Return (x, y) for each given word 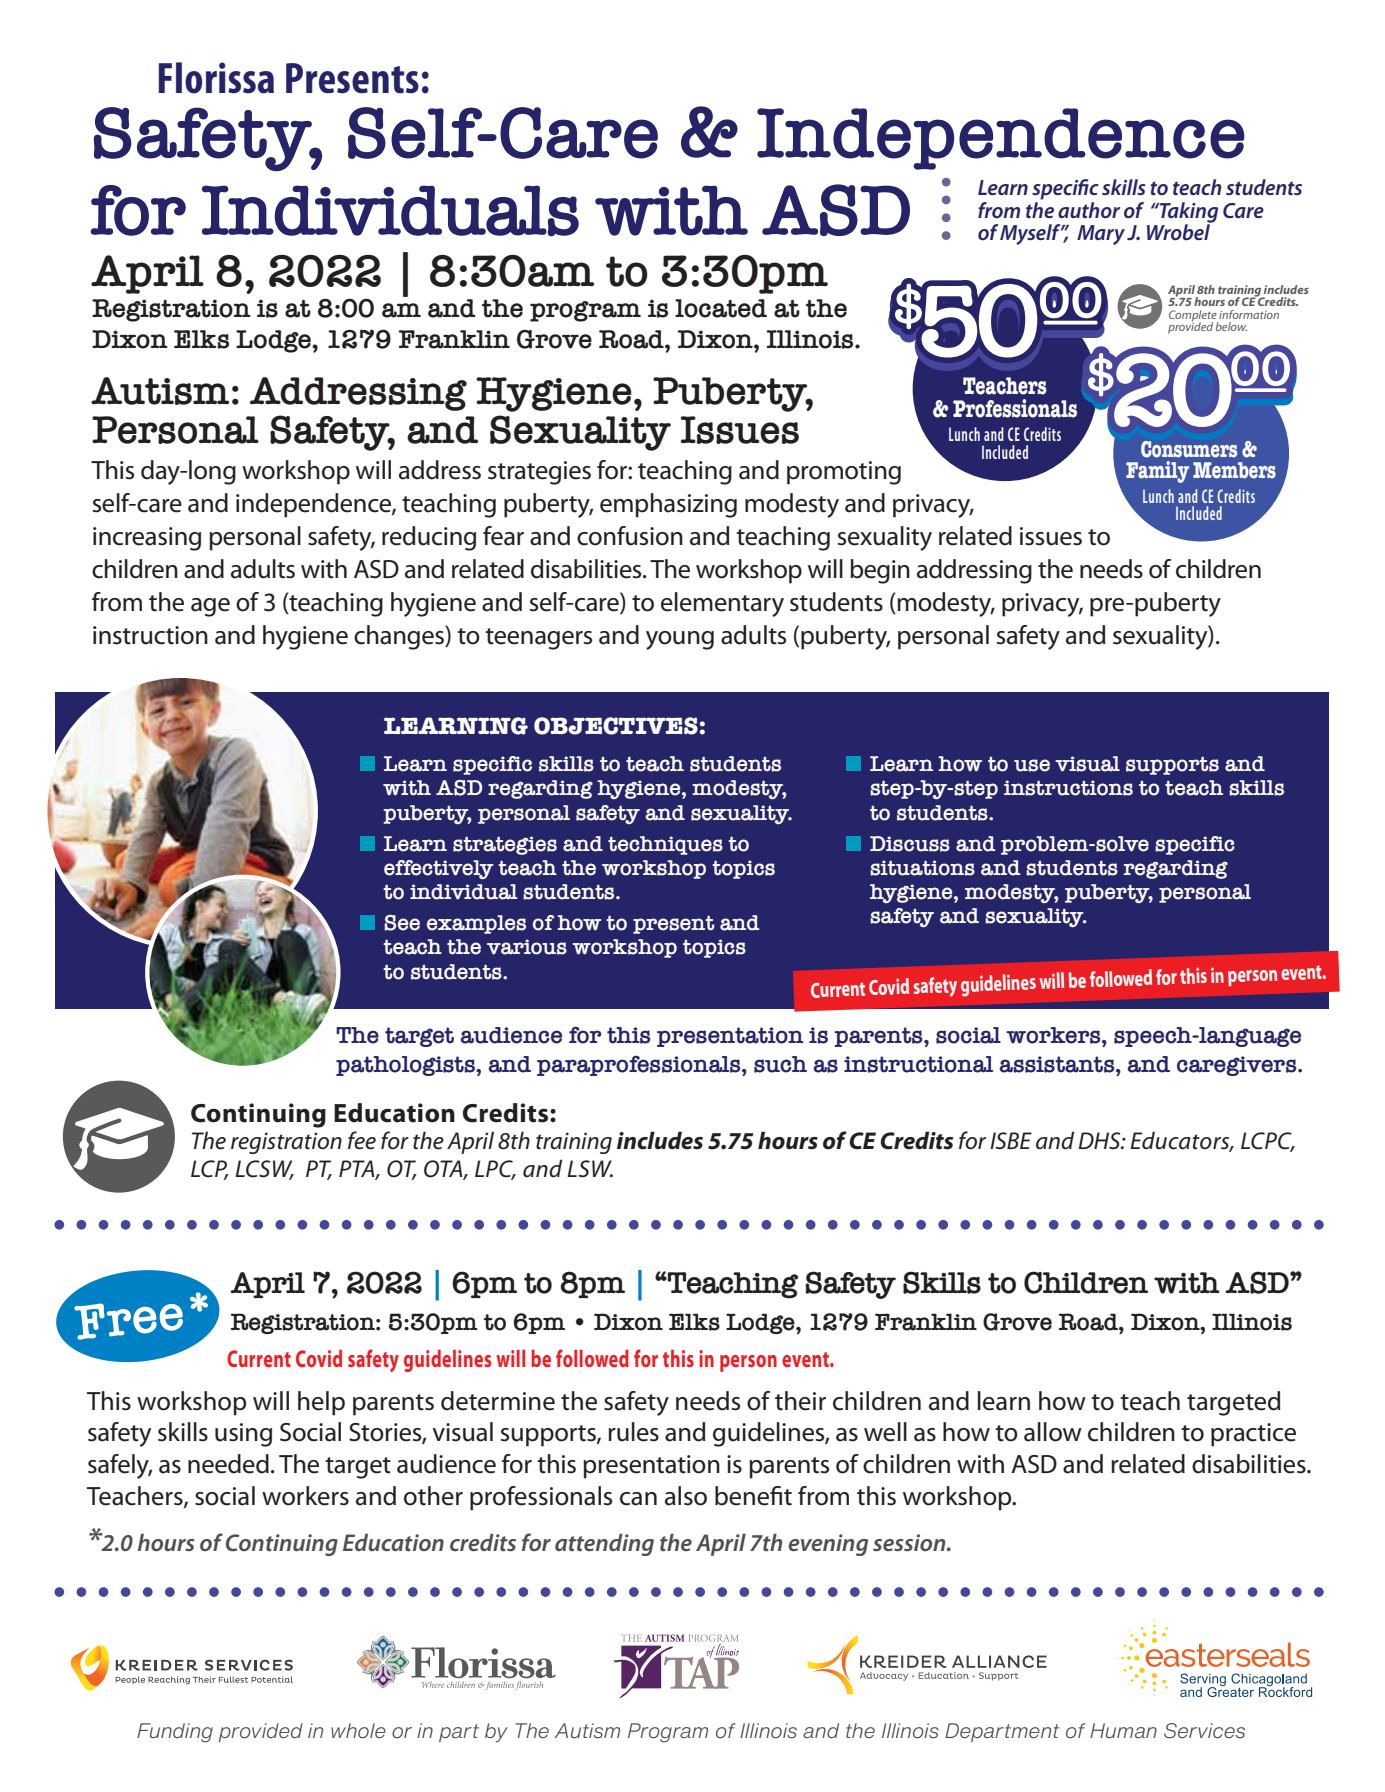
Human (1123, 1730)
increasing (147, 539)
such (780, 1064)
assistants (1058, 1064)
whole (358, 1731)
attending (604, 1545)
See (402, 923)
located (721, 308)
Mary (1101, 235)
